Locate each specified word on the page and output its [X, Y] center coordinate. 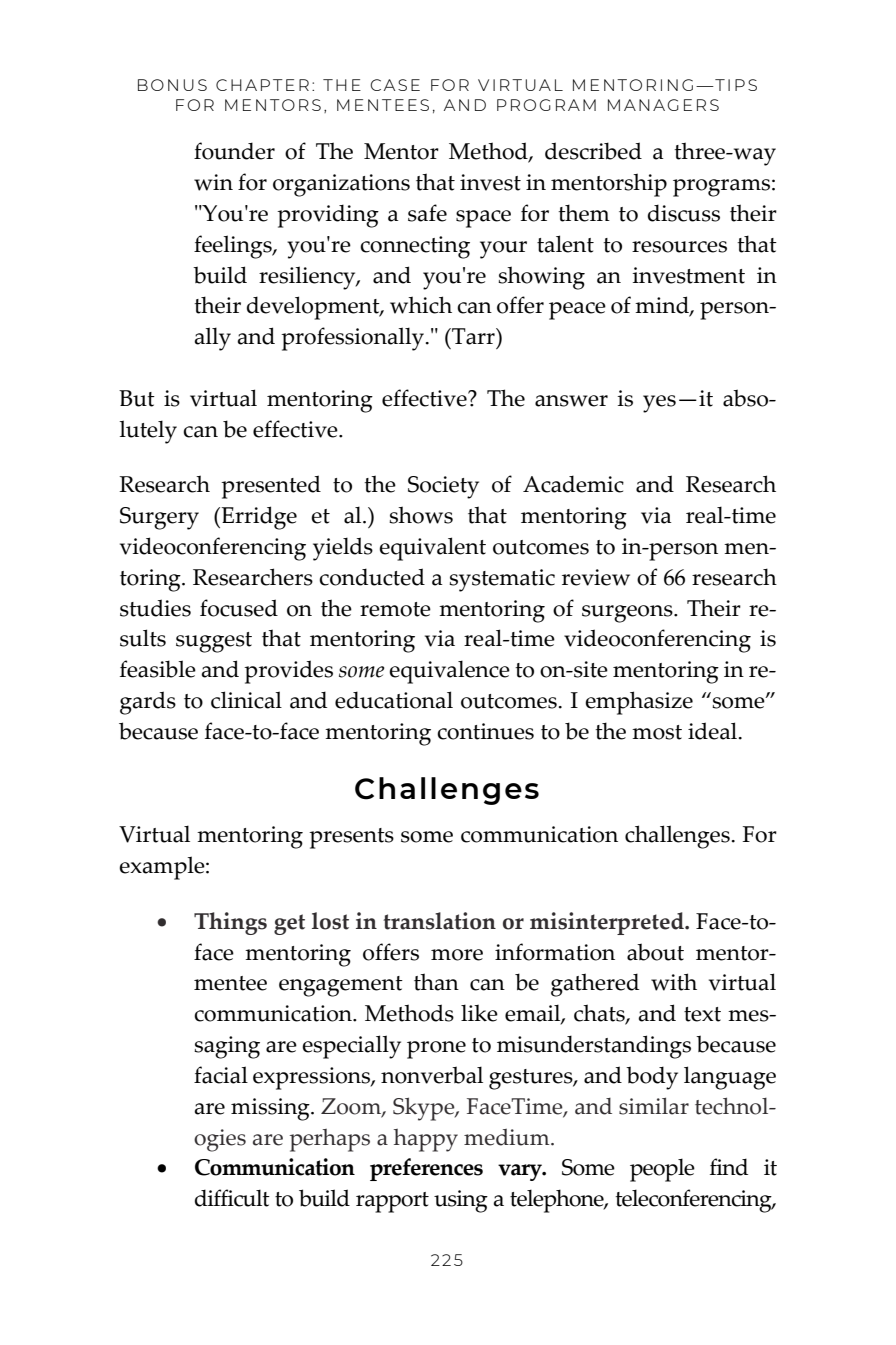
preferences [426, 1169]
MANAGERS [663, 105]
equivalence [449, 672]
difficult [232, 1198]
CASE [395, 85]
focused [239, 608]
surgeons [628, 614]
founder [234, 151]
